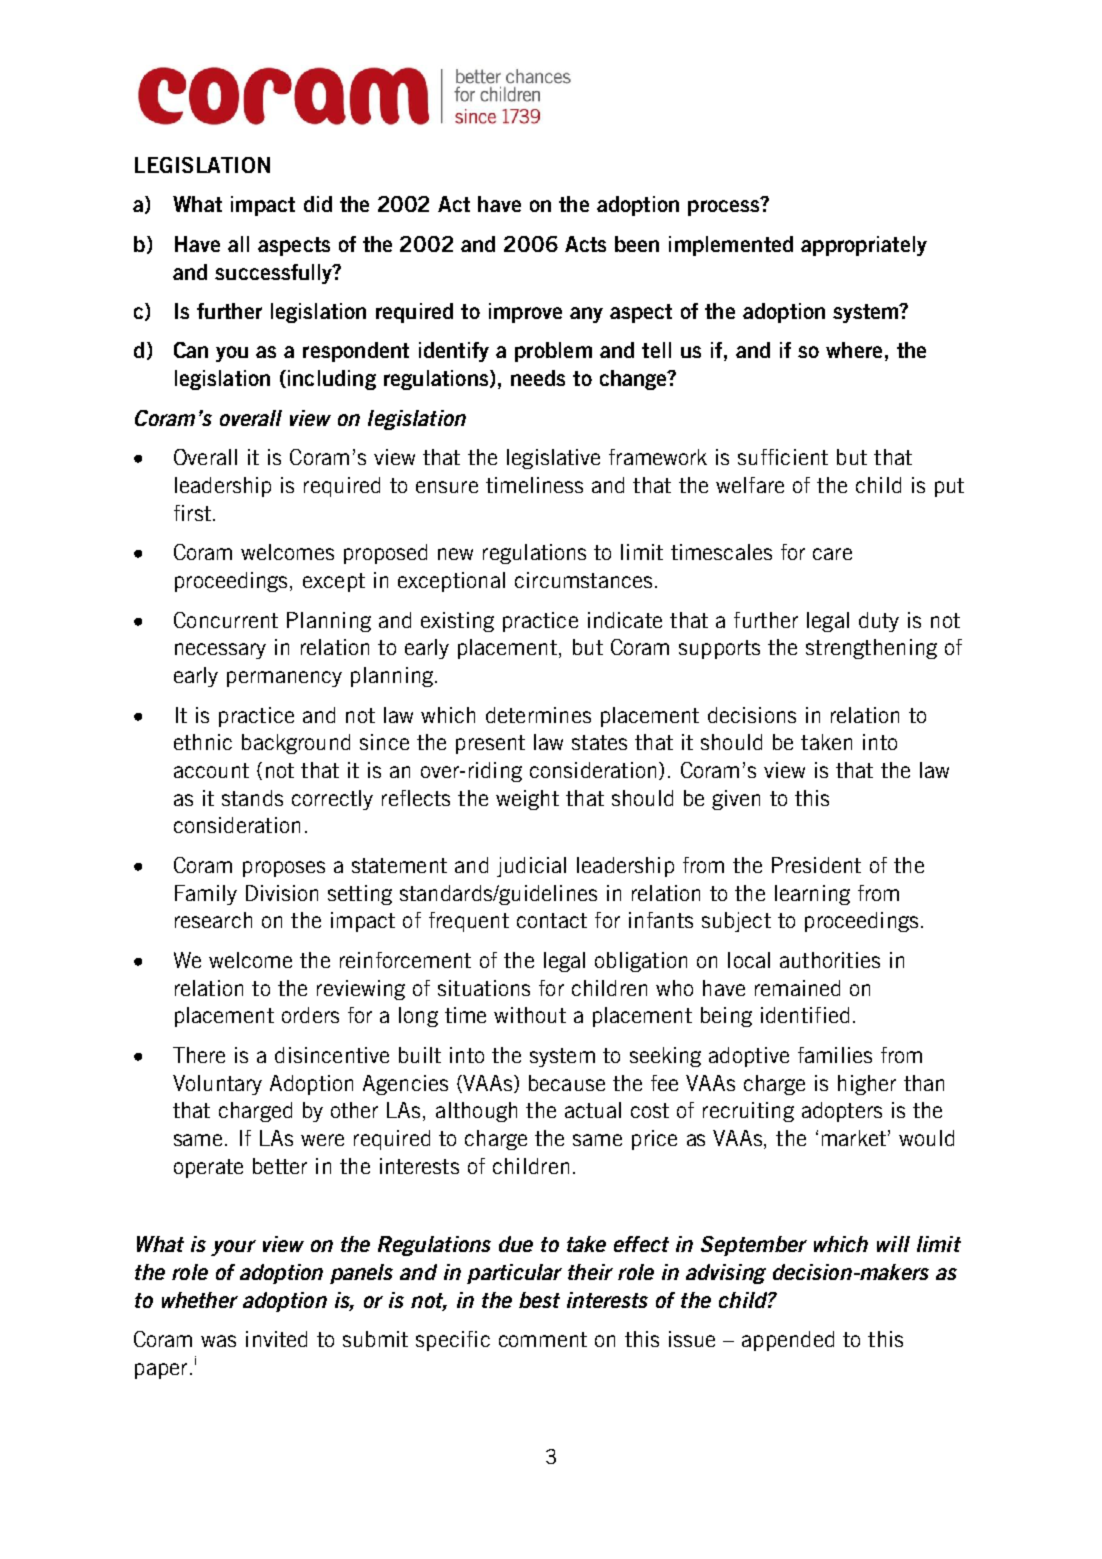 The height and width of the image is (1559, 1102). What do you see at coordinates (816, 865) in the image?
I see `President` at bounding box center [816, 865].
